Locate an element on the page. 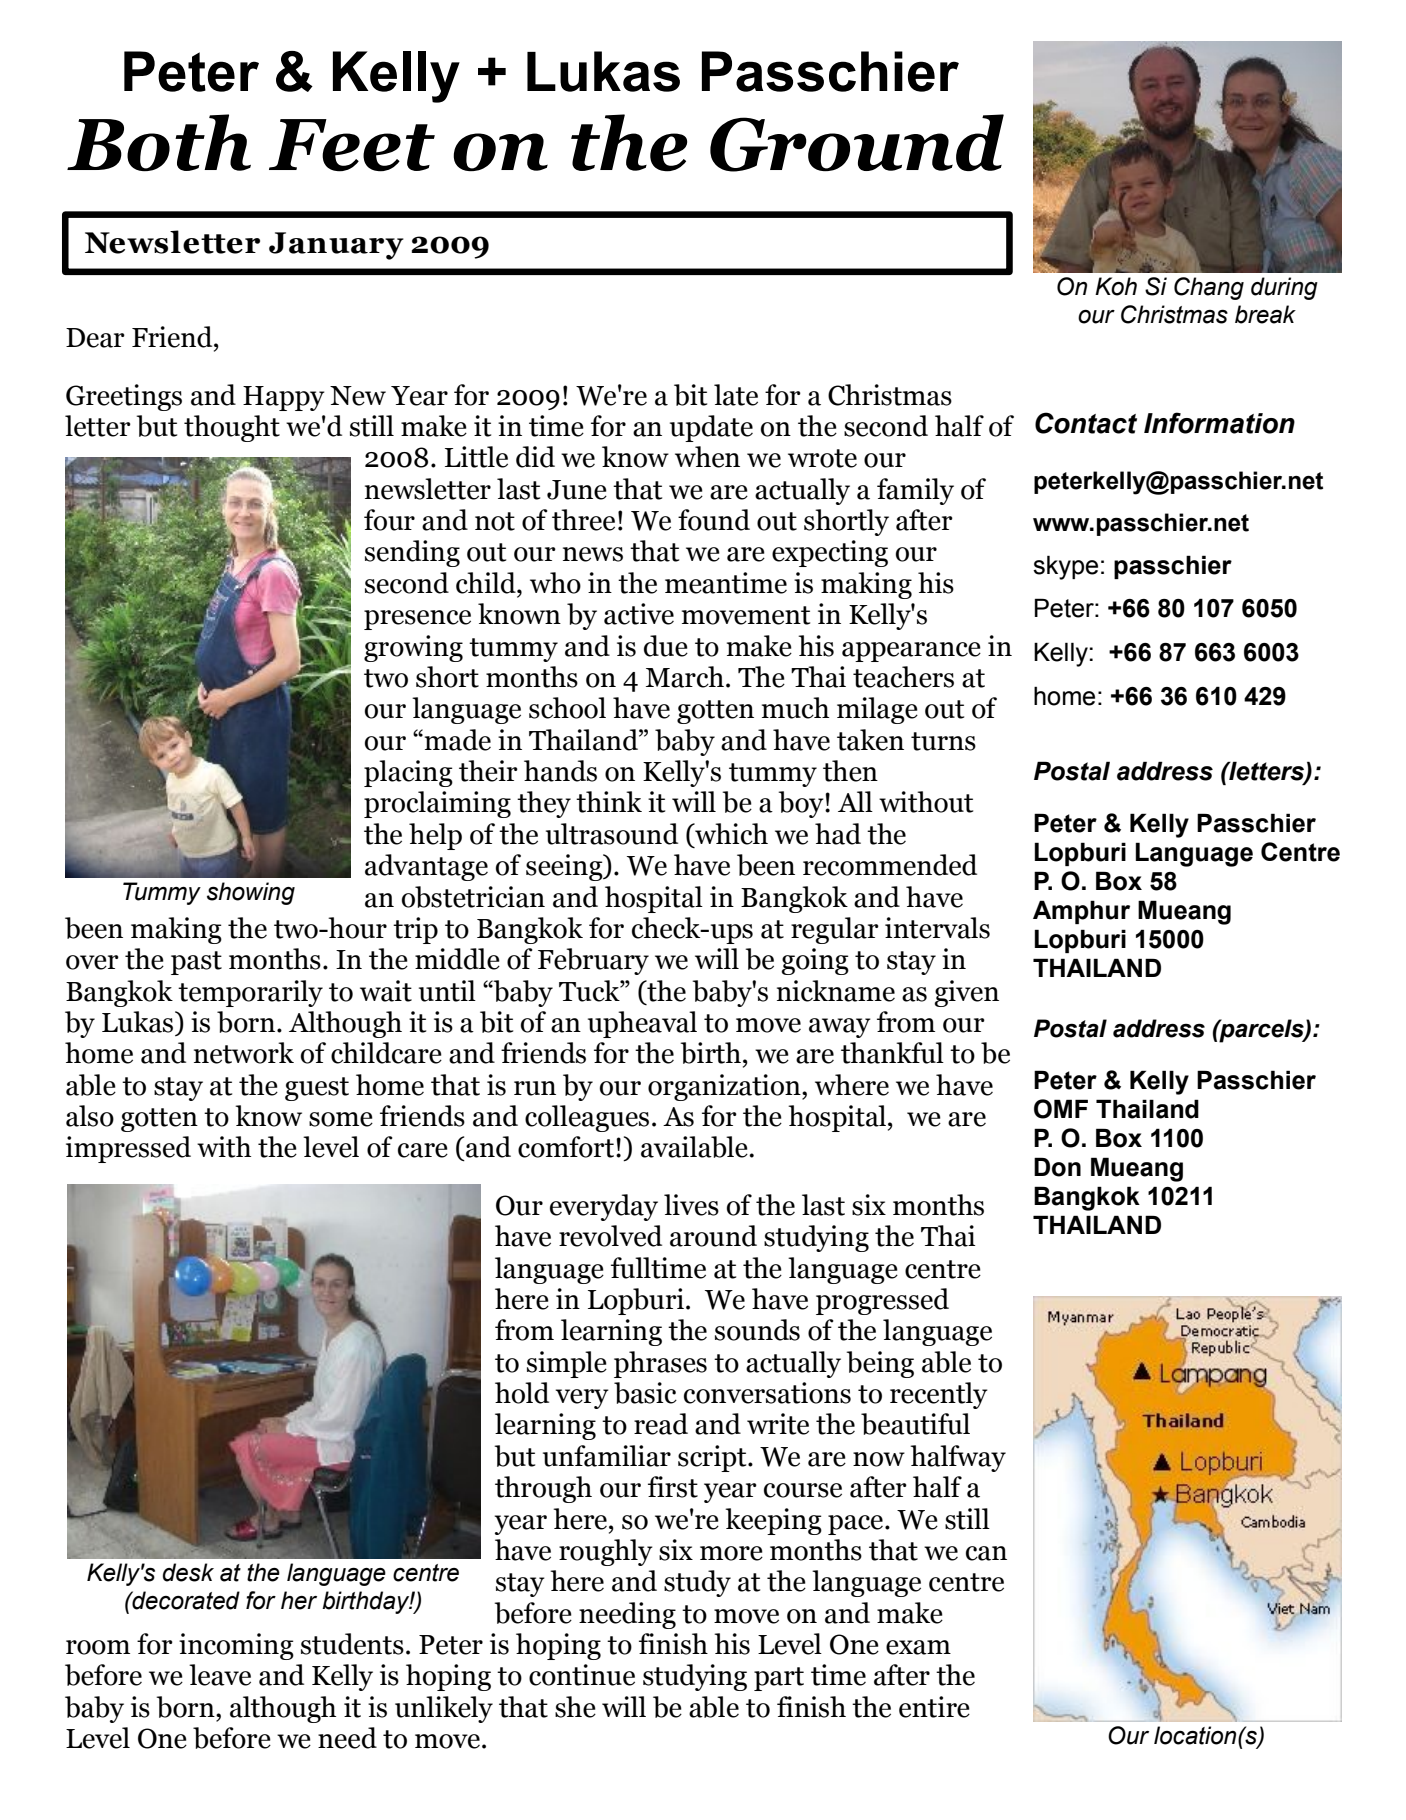  Don is located at coordinates (1057, 1167).
